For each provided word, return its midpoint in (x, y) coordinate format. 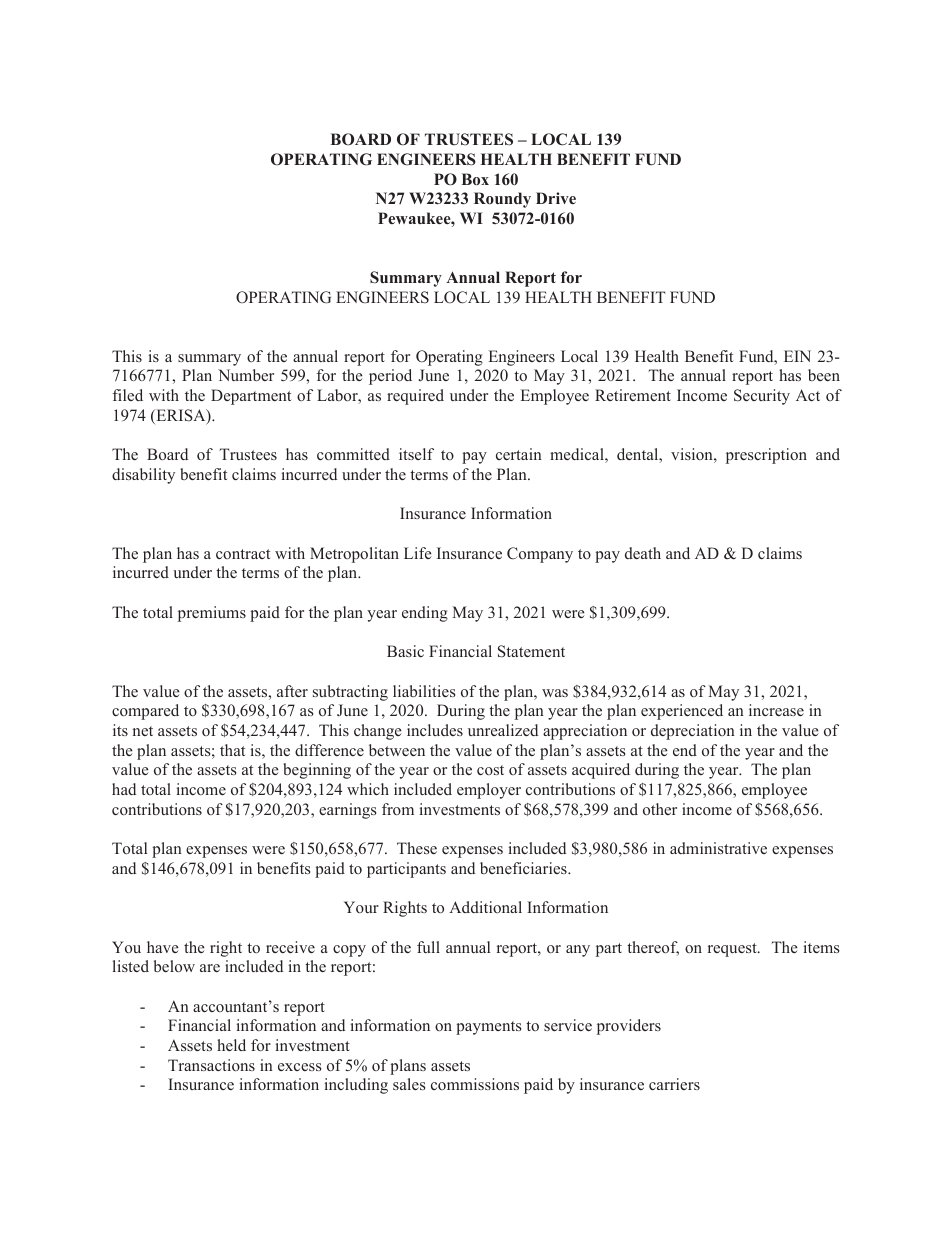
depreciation (693, 732)
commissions (475, 1084)
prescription (766, 456)
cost (490, 770)
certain (519, 454)
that (232, 750)
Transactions (211, 1065)
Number (246, 375)
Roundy (502, 200)
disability (143, 476)
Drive (556, 198)
